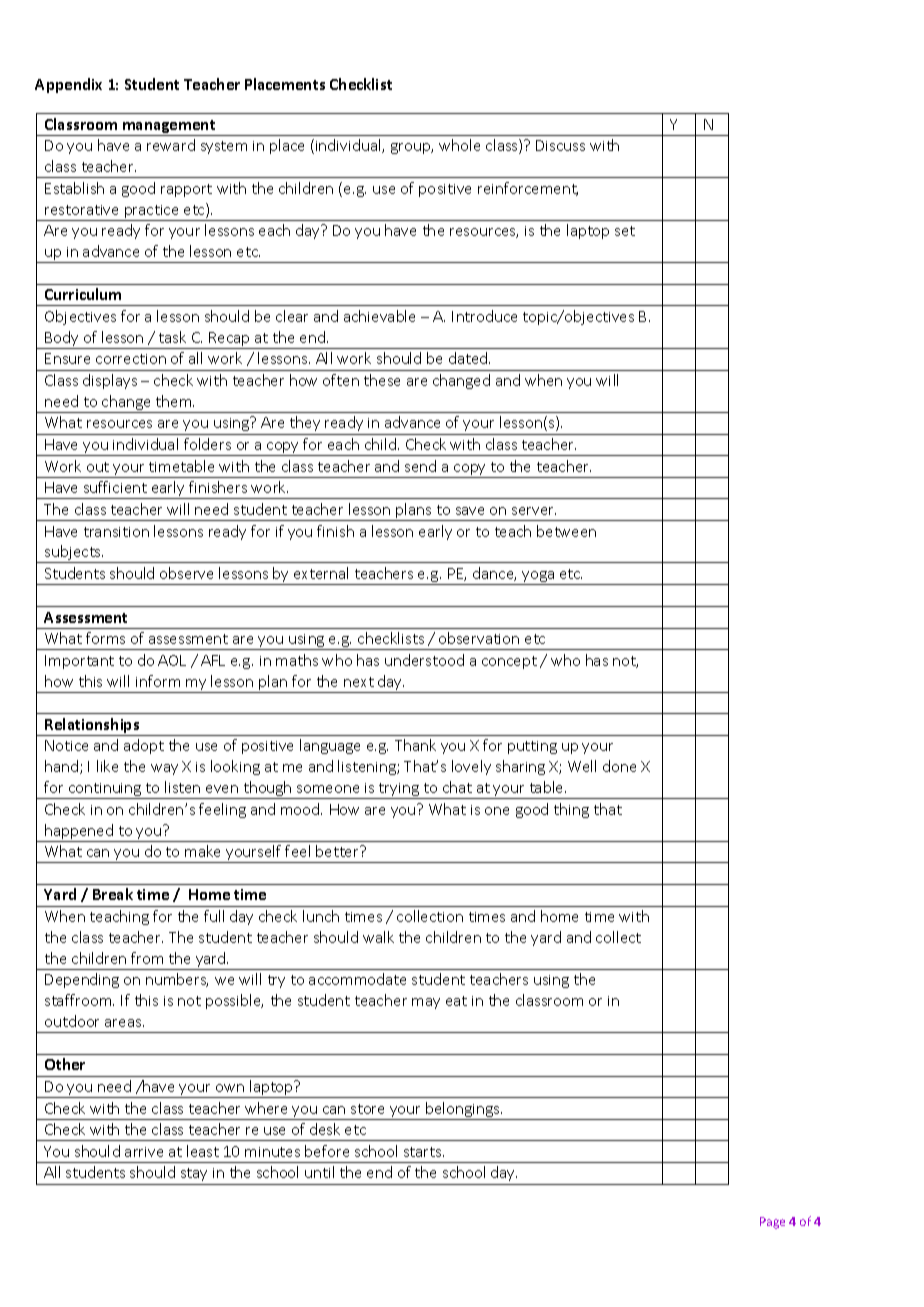  Describe the element at coordinates (560, 145) in the screenshot. I see `Discuss` at that location.
